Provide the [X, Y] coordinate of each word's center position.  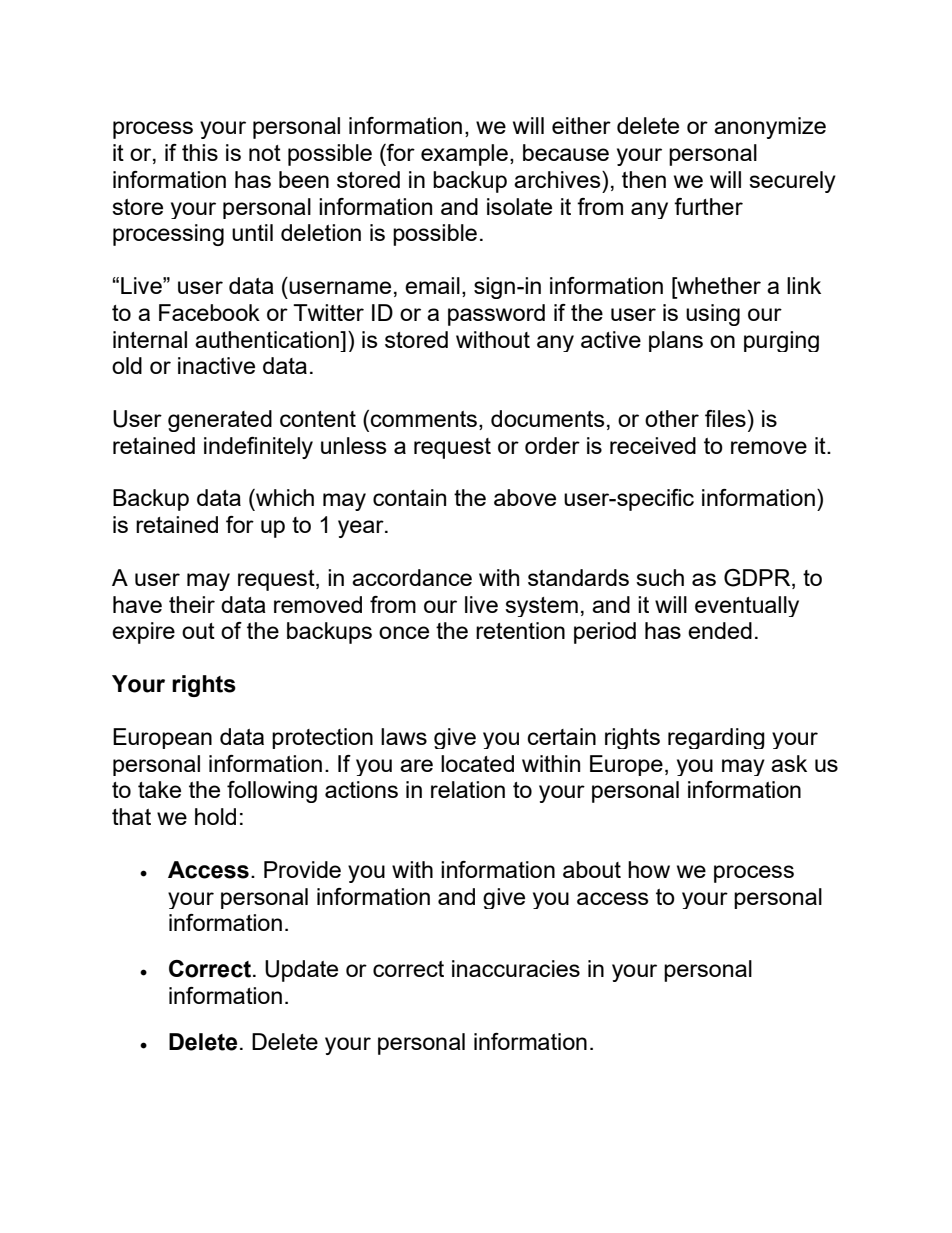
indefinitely [258, 448]
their [192, 604]
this [200, 152]
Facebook [209, 312]
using [713, 315]
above [525, 497]
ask [789, 763]
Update [301, 971]
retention [520, 630]
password [496, 315]
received [653, 445]
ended [720, 630]
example [464, 155]
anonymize [770, 128]
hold [215, 816]
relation [468, 789]
